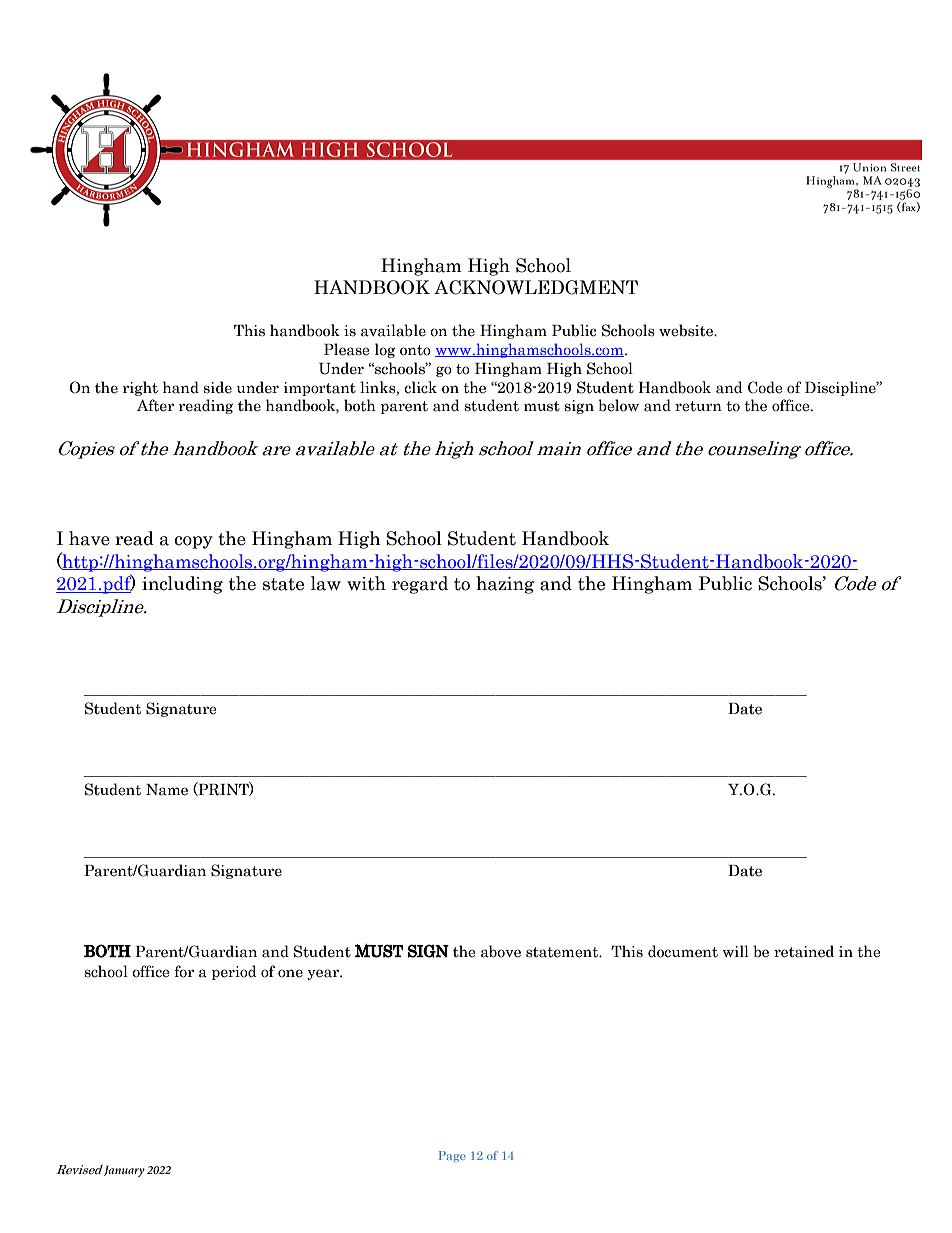  What do you see at coordinates (167, 790) in the screenshot?
I see `Name` at bounding box center [167, 790].
